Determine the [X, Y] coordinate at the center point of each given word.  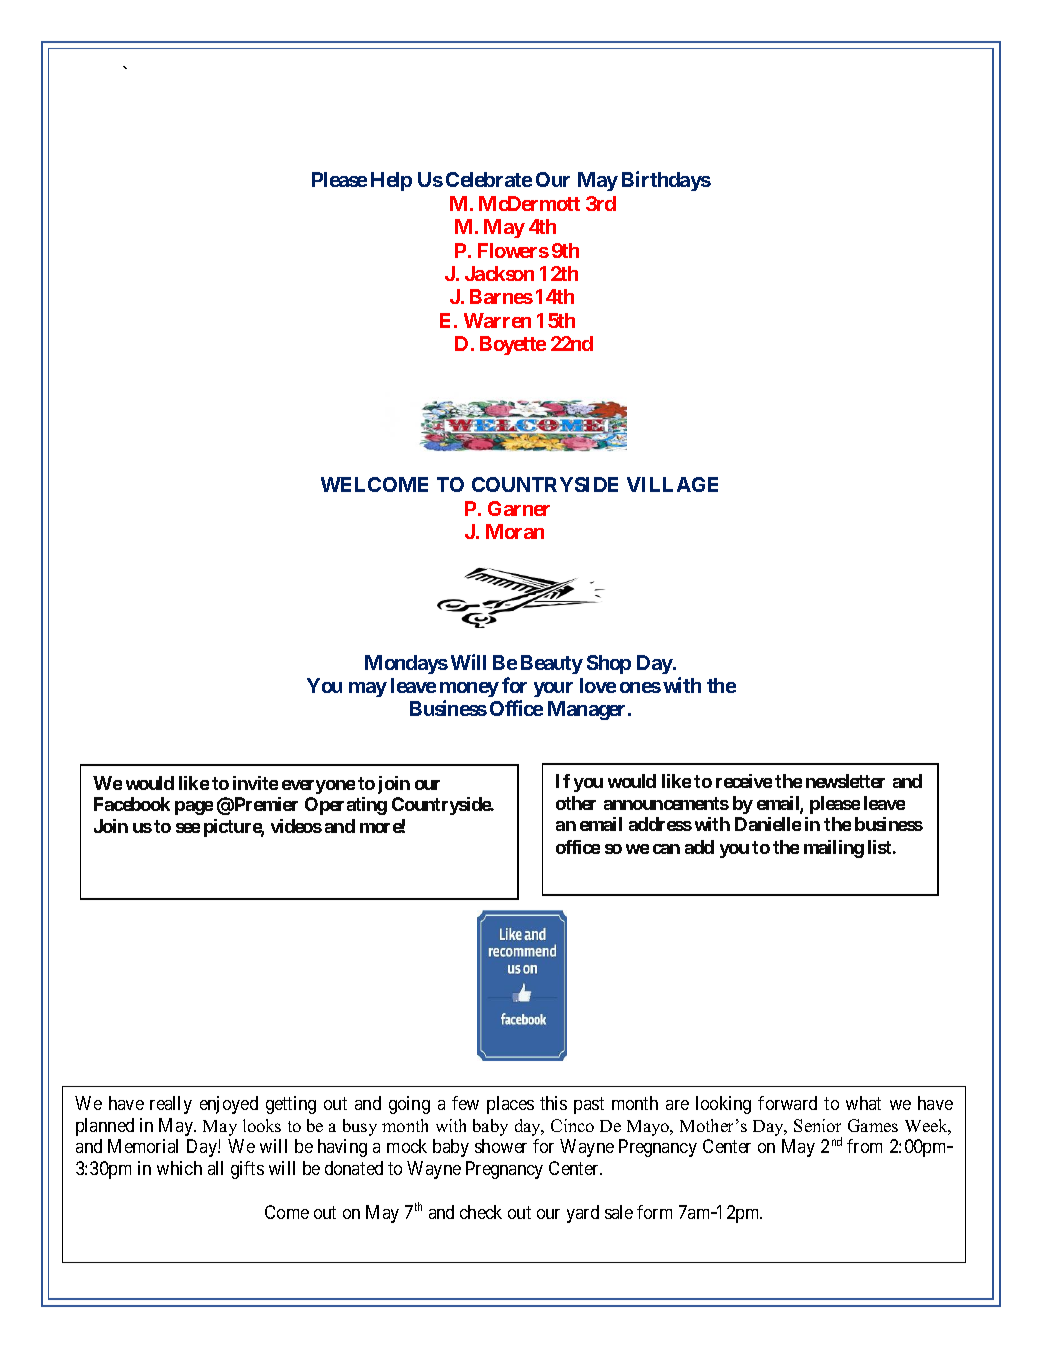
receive [744, 781]
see [188, 828]
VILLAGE [672, 484]
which [179, 1168]
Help [391, 181]
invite [255, 783]
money [469, 689]
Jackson [499, 273]
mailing [834, 849]
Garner [519, 508]
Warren [497, 320]
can [666, 849]
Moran [515, 531]
